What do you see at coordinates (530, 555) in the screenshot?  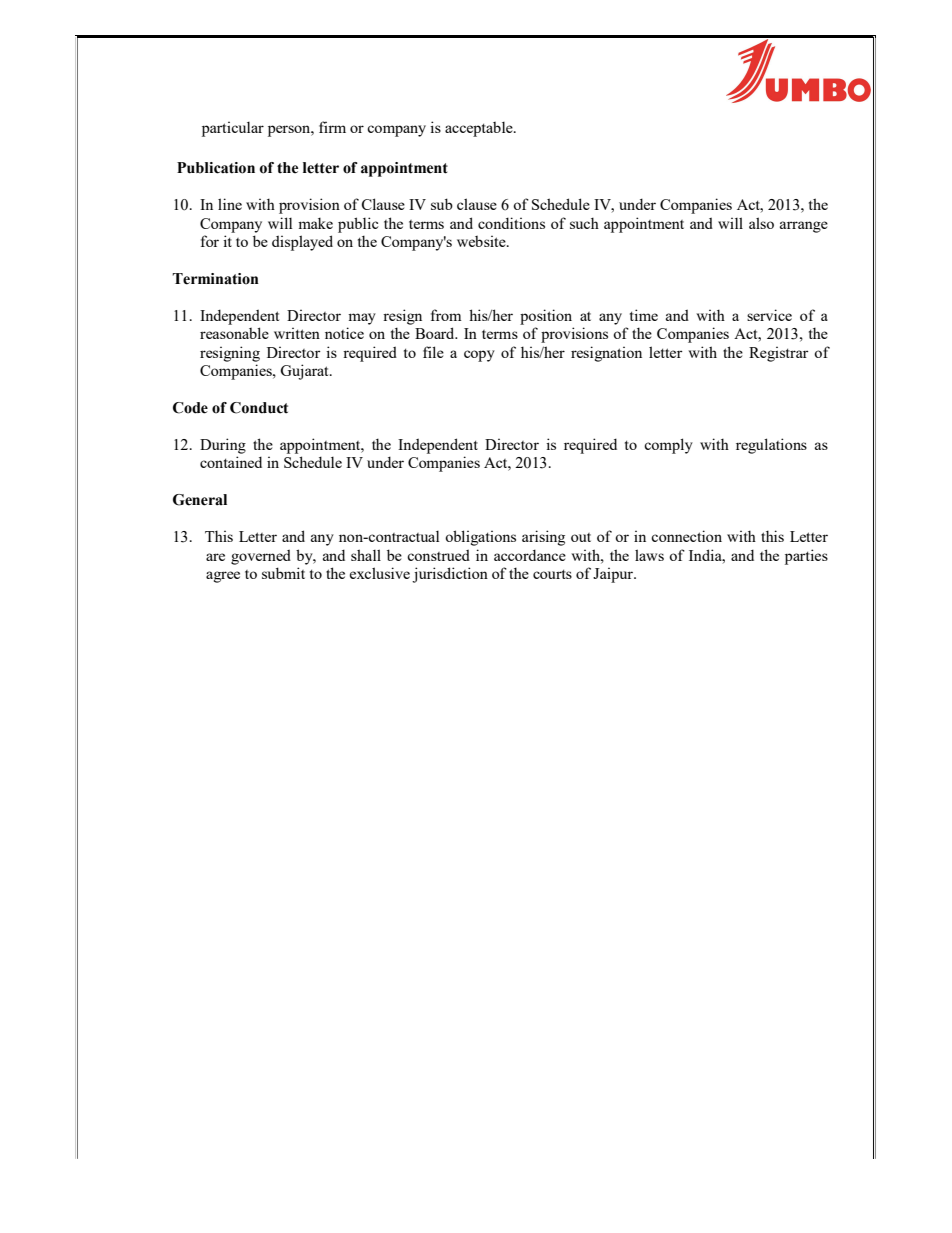 I see `accordance` at bounding box center [530, 555].
